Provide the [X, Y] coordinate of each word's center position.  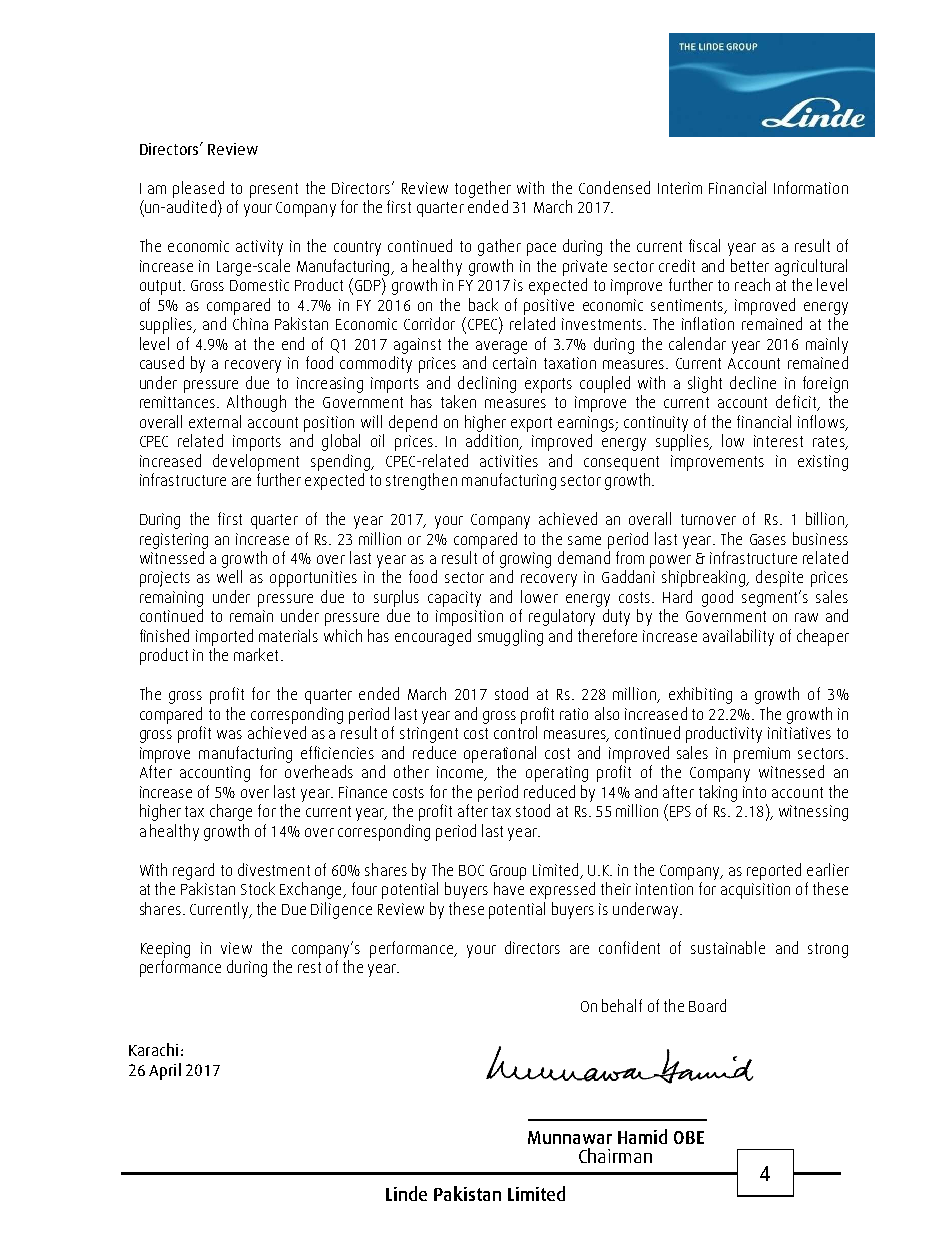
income [461, 773]
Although [256, 403]
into [754, 792]
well [229, 576]
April [165, 1071]
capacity [454, 599]
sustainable [728, 947]
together [483, 189]
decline [753, 382]
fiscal [704, 245]
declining [487, 384]
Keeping [165, 950]
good [717, 598]
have [509, 888]
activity [259, 248]
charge [231, 812]
